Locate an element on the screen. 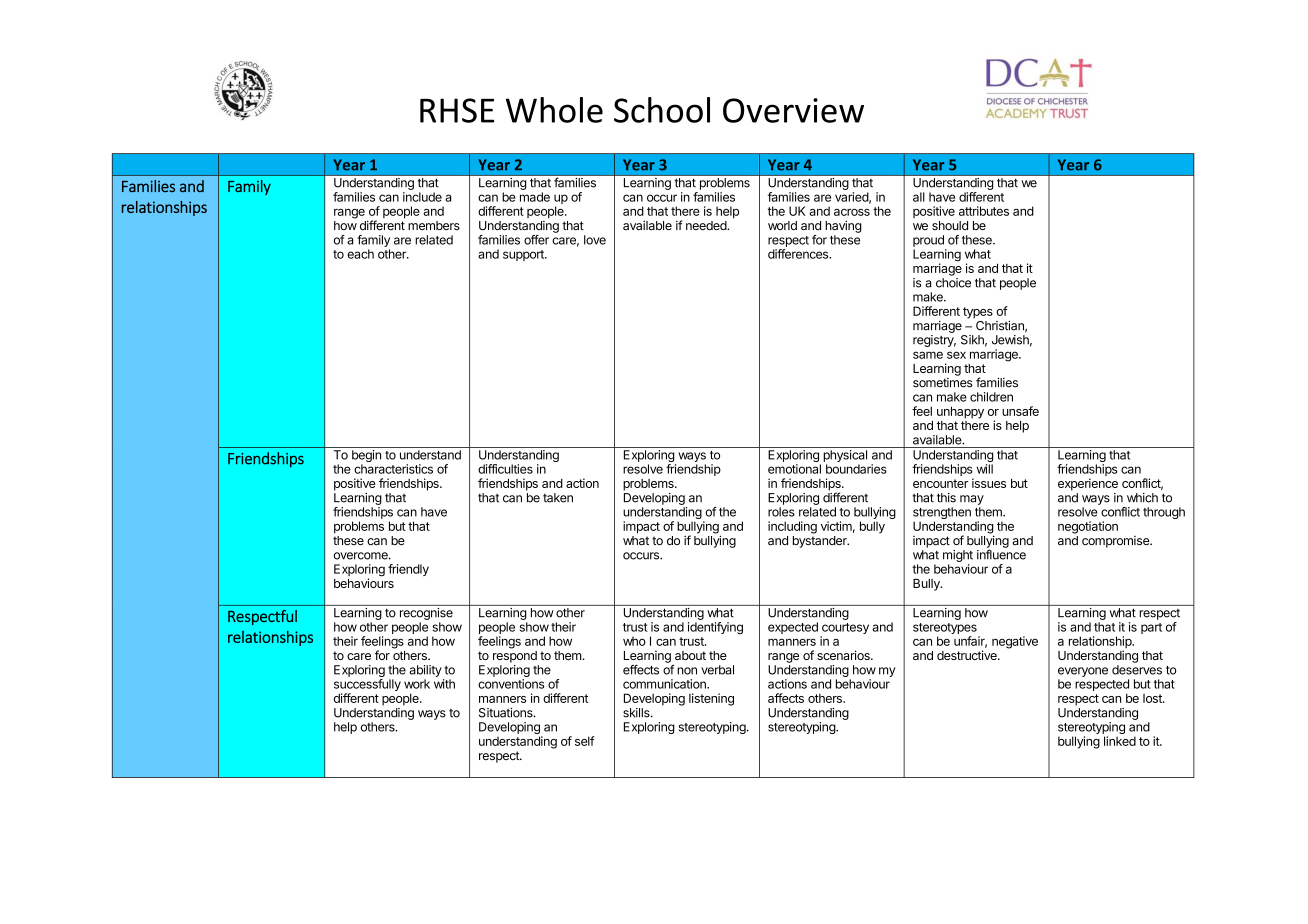  linked is located at coordinates (1120, 741).
